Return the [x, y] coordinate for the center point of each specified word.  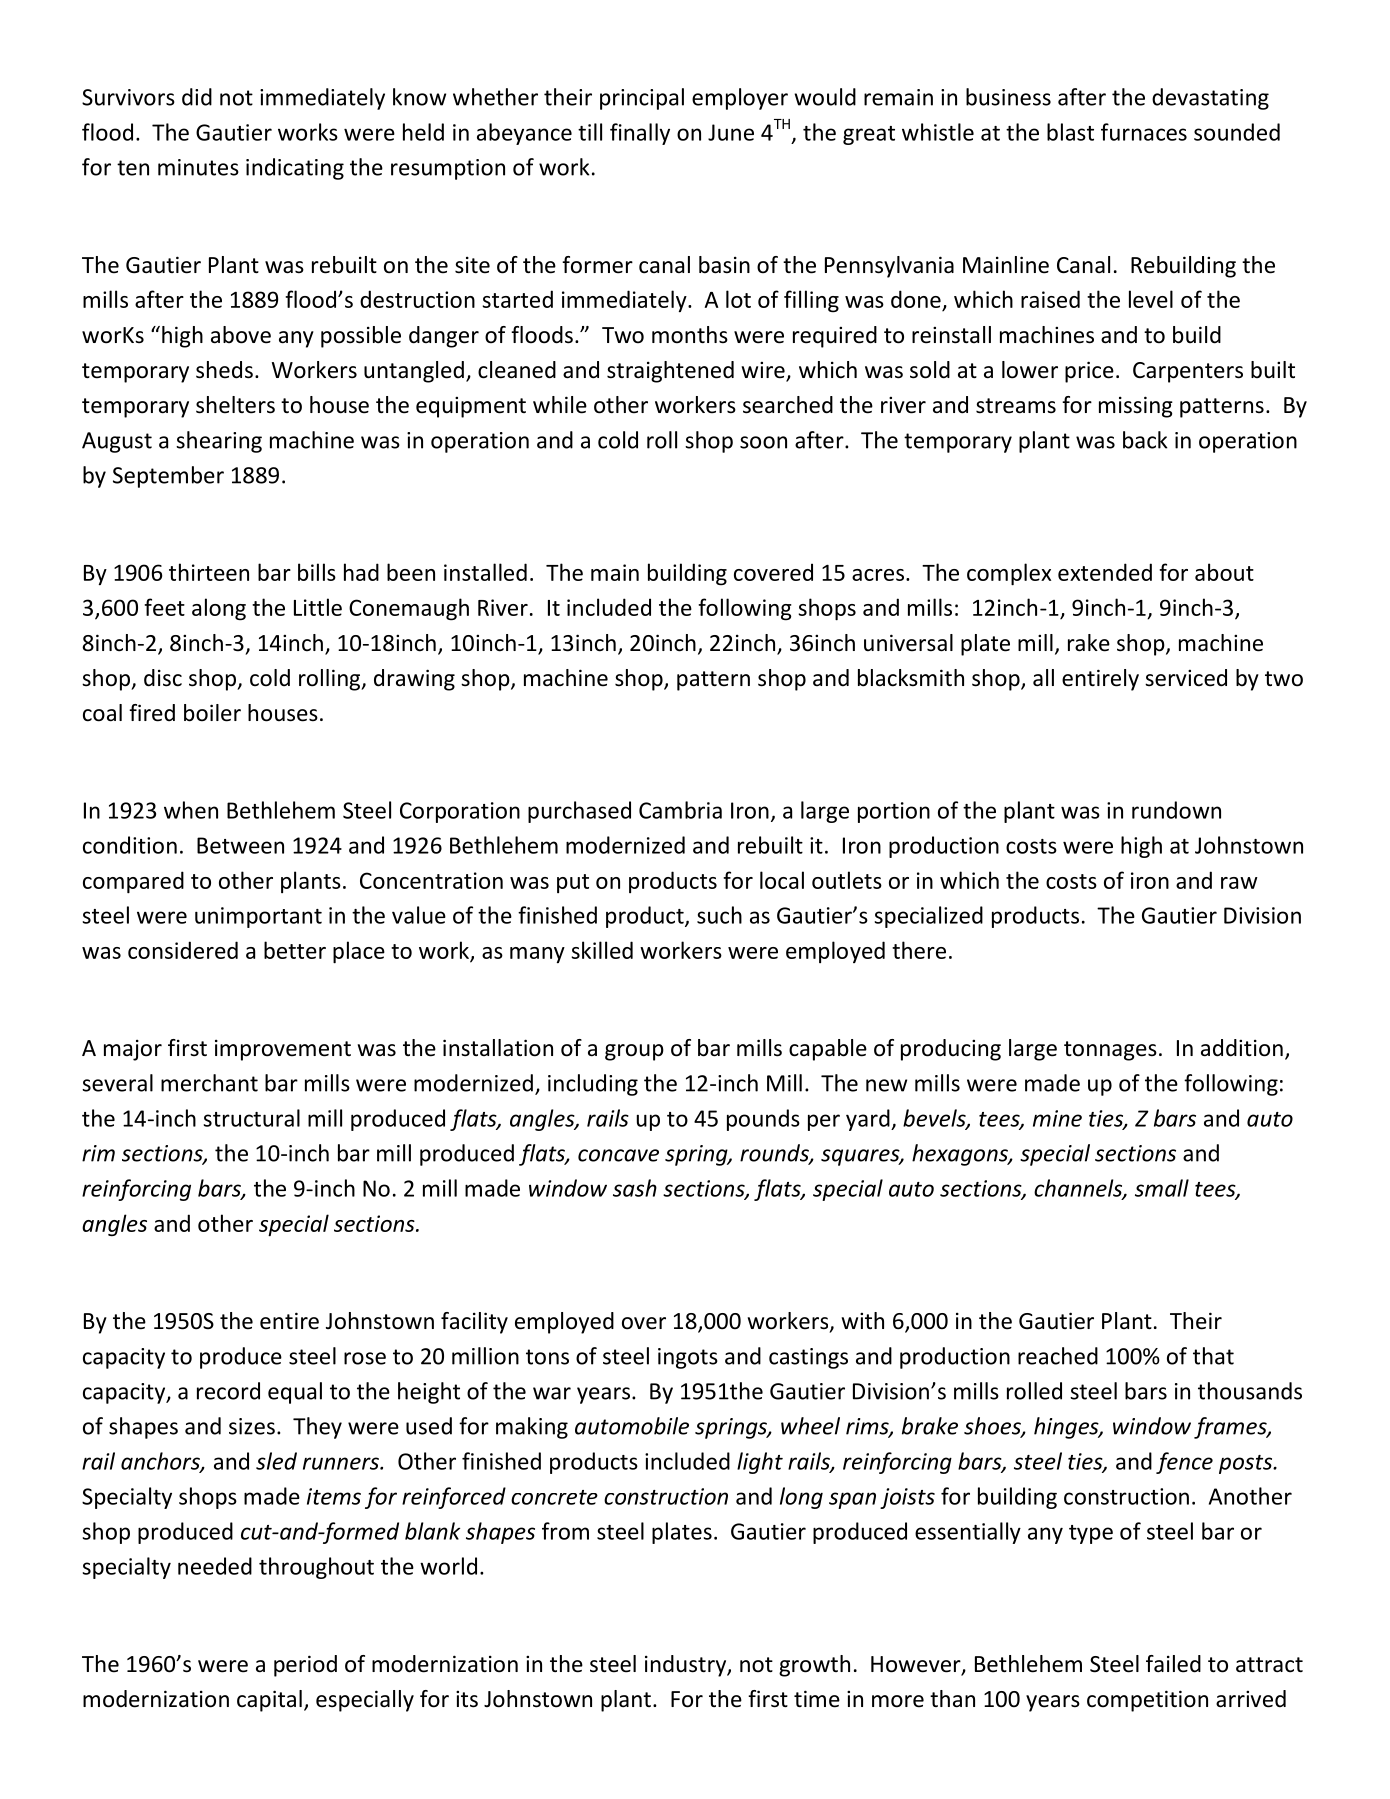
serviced [1186, 678]
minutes [198, 167]
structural [251, 1118]
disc [163, 678]
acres [879, 575]
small [1162, 1188]
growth [814, 1666]
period [305, 1666]
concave [618, 1155]
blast [1070, 132]
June [731, 132]
